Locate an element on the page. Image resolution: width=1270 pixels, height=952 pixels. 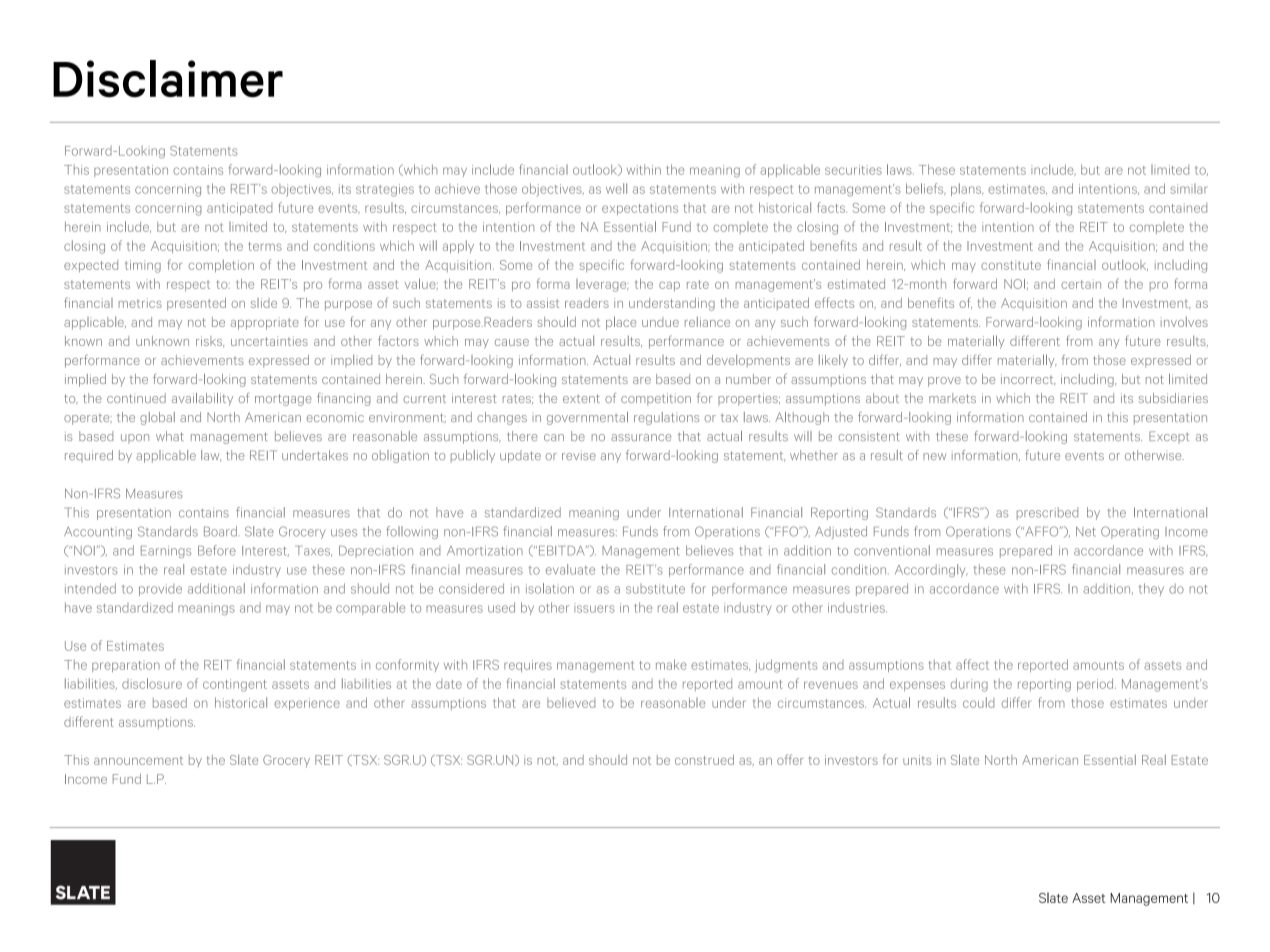
well is located at coordinates (616, 188).
